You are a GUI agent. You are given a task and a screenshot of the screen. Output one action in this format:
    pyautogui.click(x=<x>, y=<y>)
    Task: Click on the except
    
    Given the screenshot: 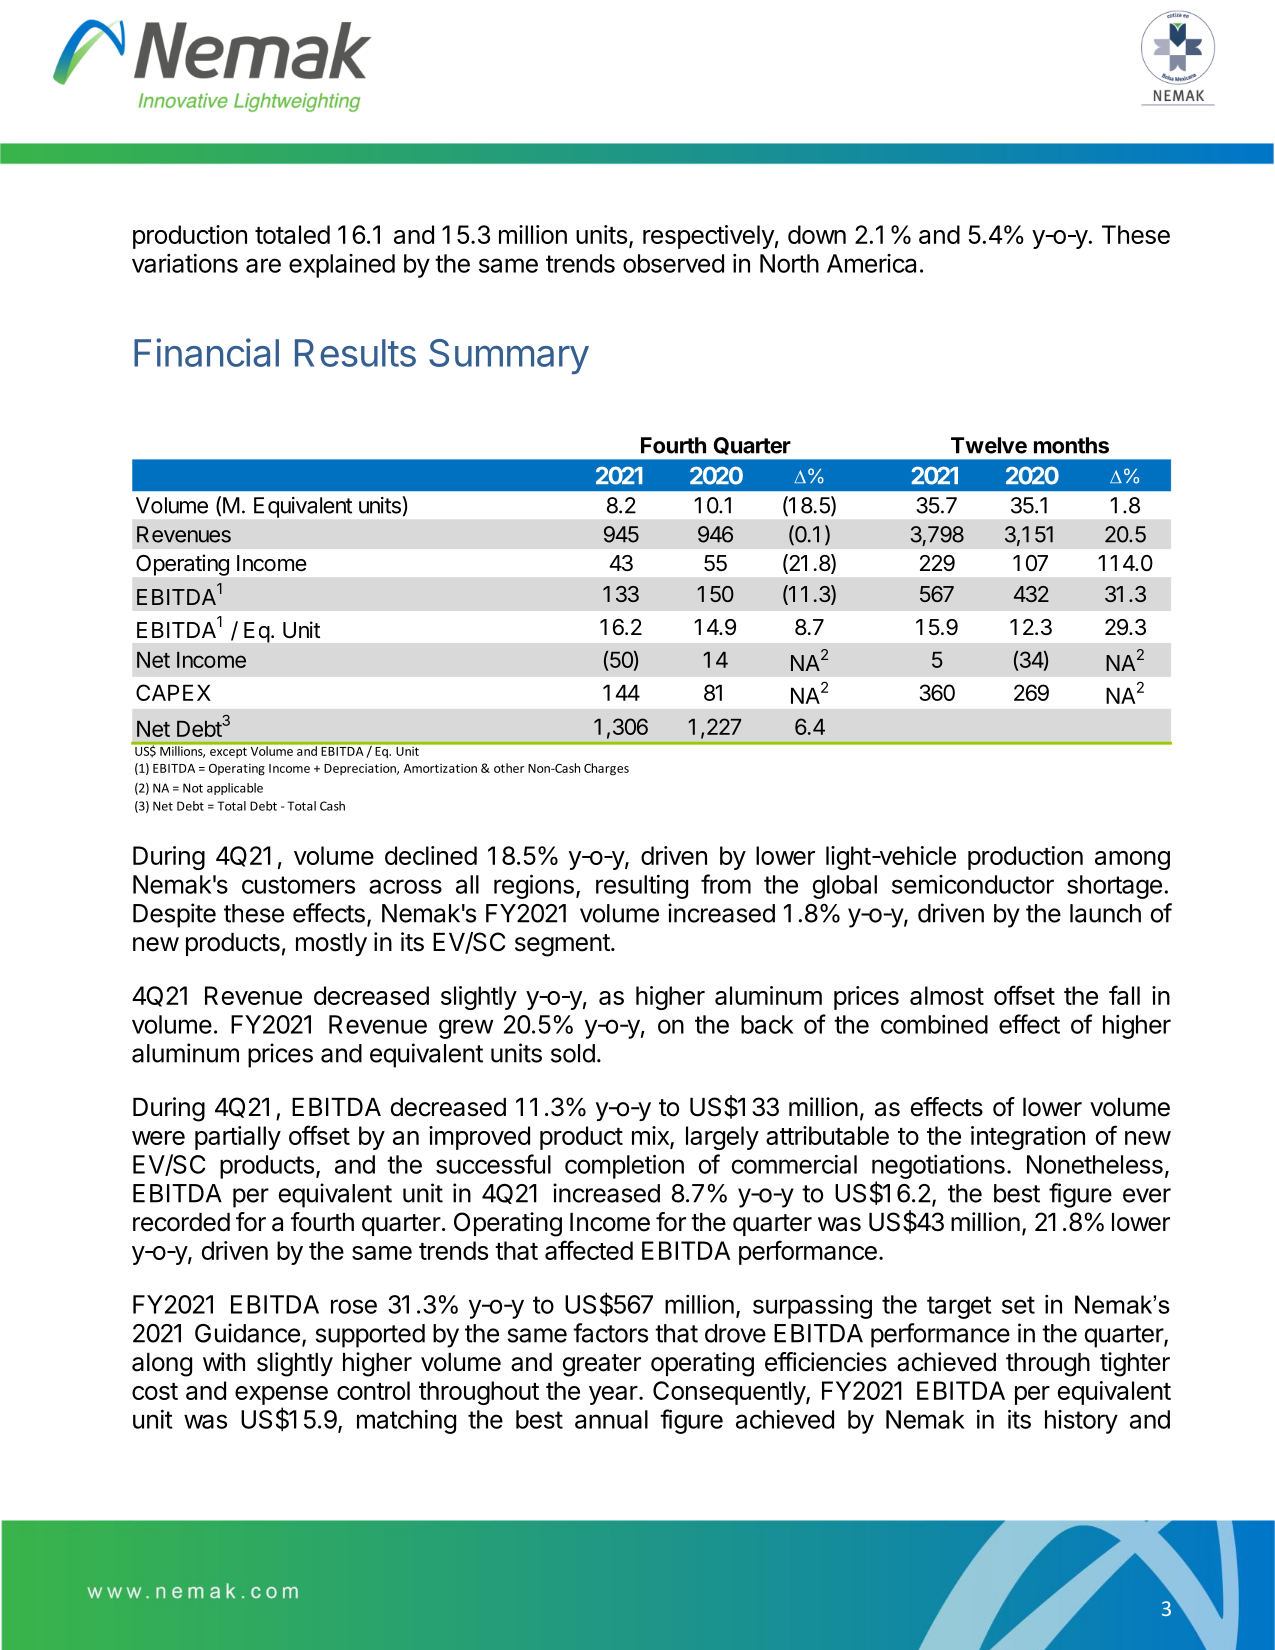 What is the action you would take?
    pyautogui.click(x=228, y=752)
